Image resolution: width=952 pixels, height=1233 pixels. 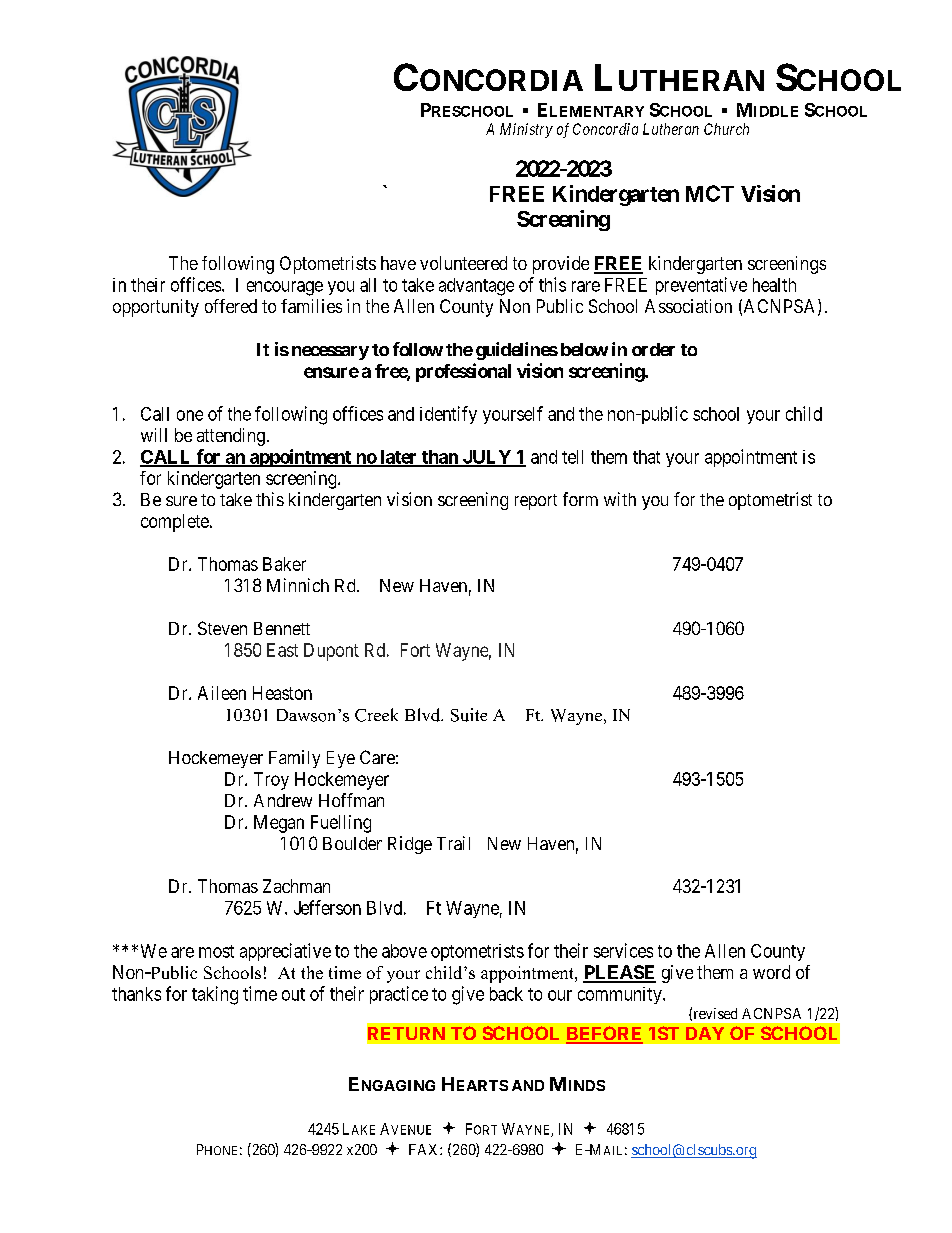 What do you see at coordinates (710, 193) in the screenshot?
I see `MCT` at bounding box center [710, 193].
